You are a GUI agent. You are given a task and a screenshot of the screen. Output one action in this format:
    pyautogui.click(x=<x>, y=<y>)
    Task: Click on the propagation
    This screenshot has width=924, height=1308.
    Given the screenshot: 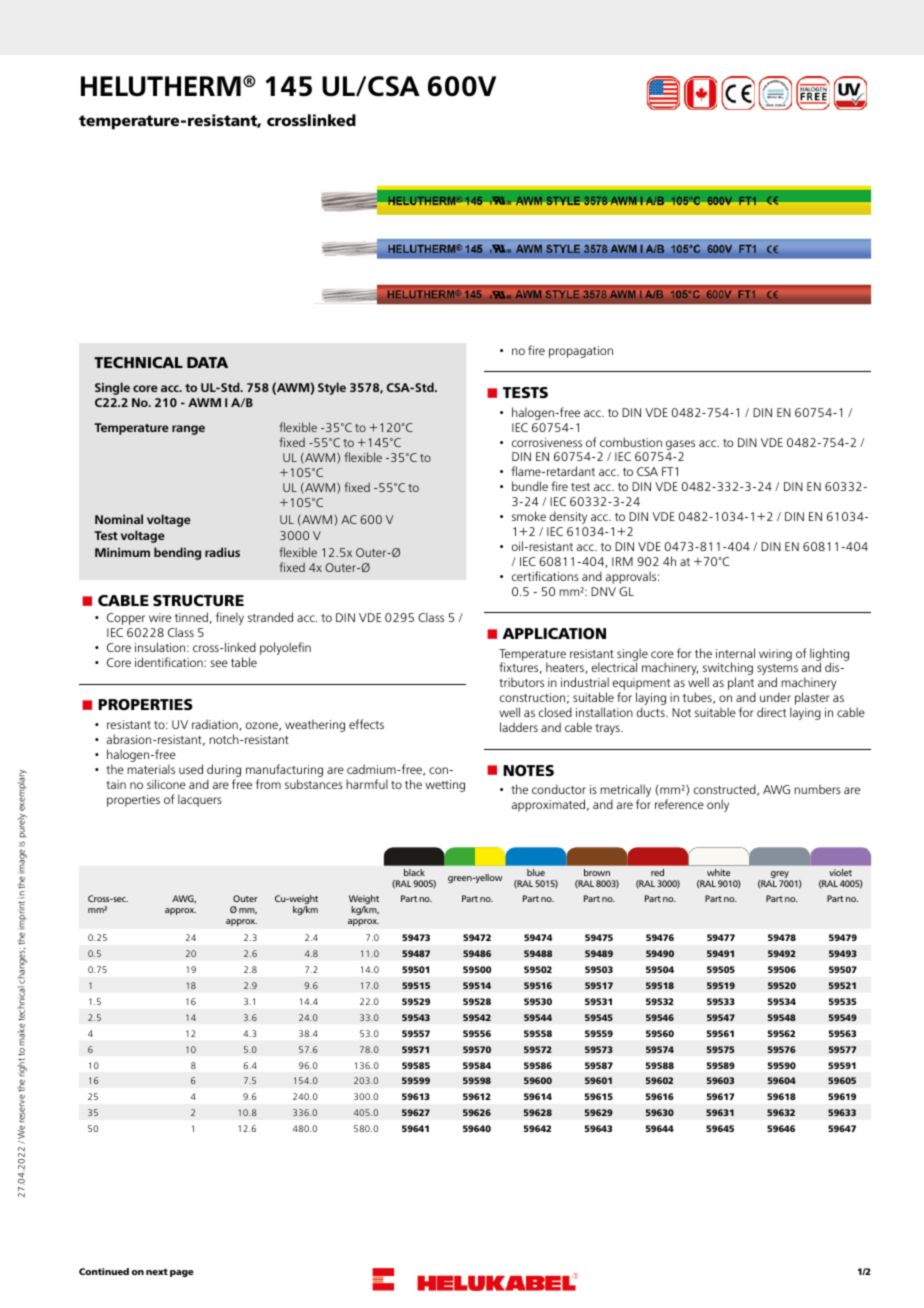 What is the action you would take?
    pyautogui.click(x=581, y=352)
